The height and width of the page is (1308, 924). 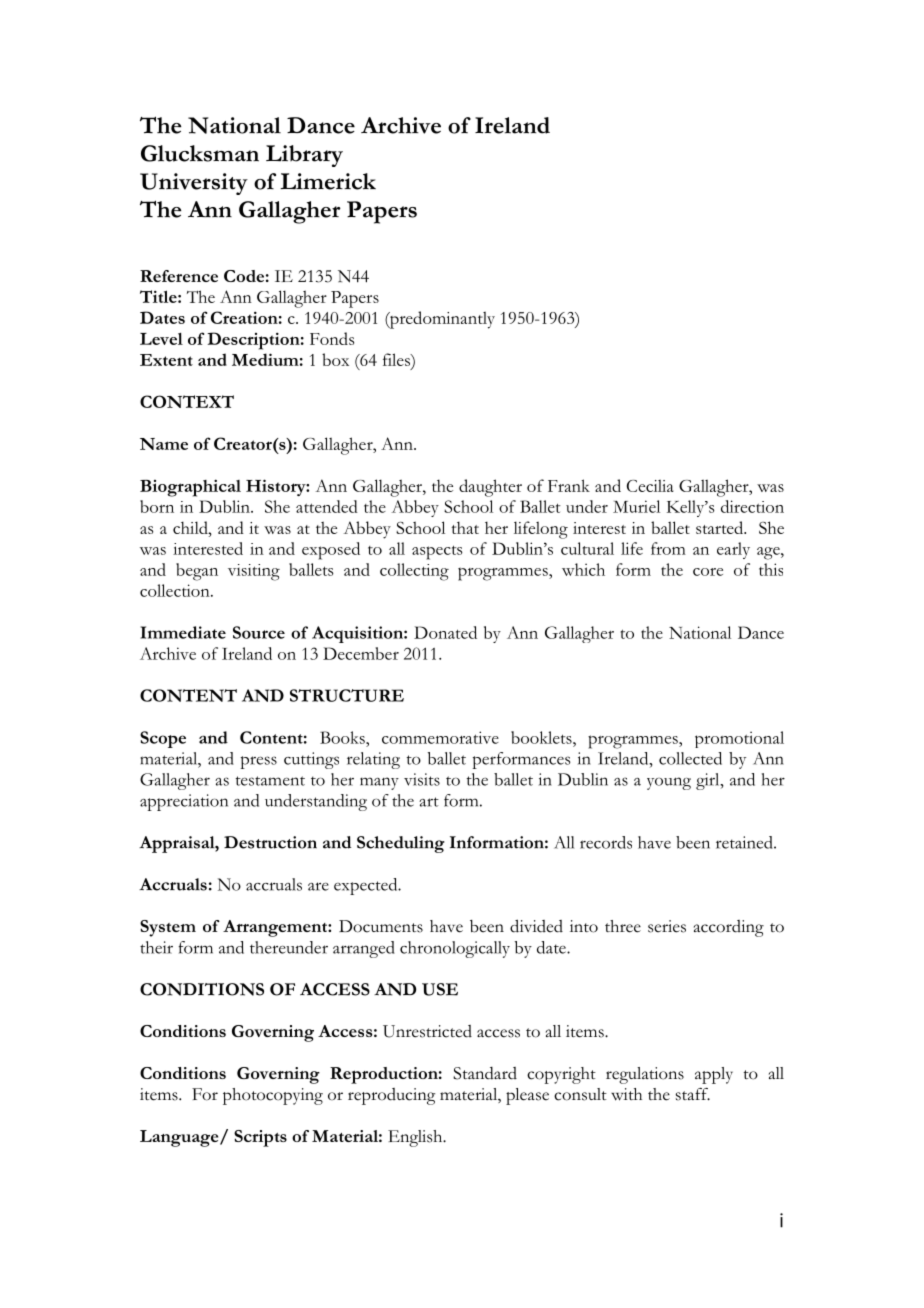 I want to click on photocopying, so click(x=273, y=1096).
